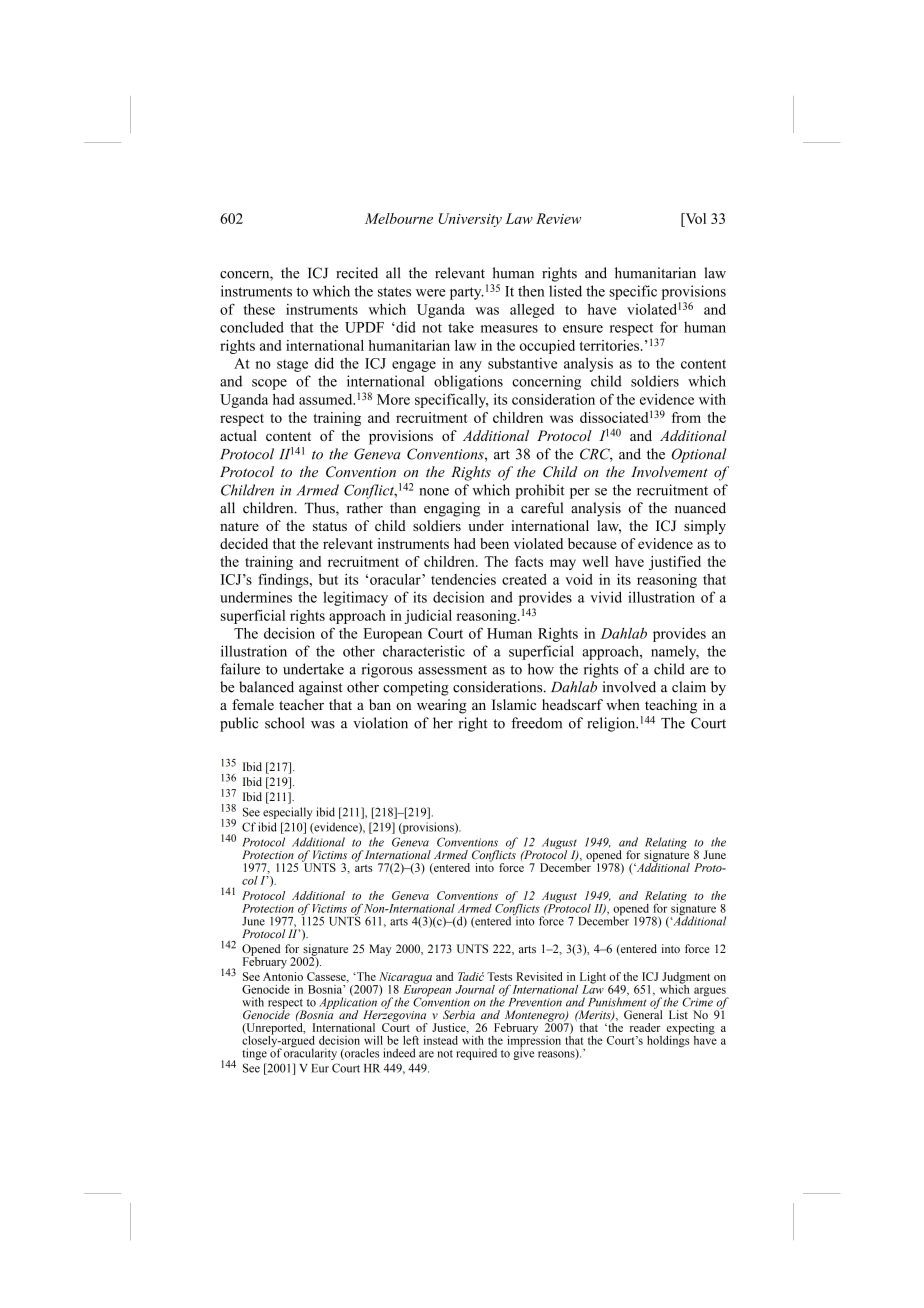 The width and height of the document is (924, 1308). Describe the element at coordinates (452, 670) in the document. I see `assessment` at that location.
